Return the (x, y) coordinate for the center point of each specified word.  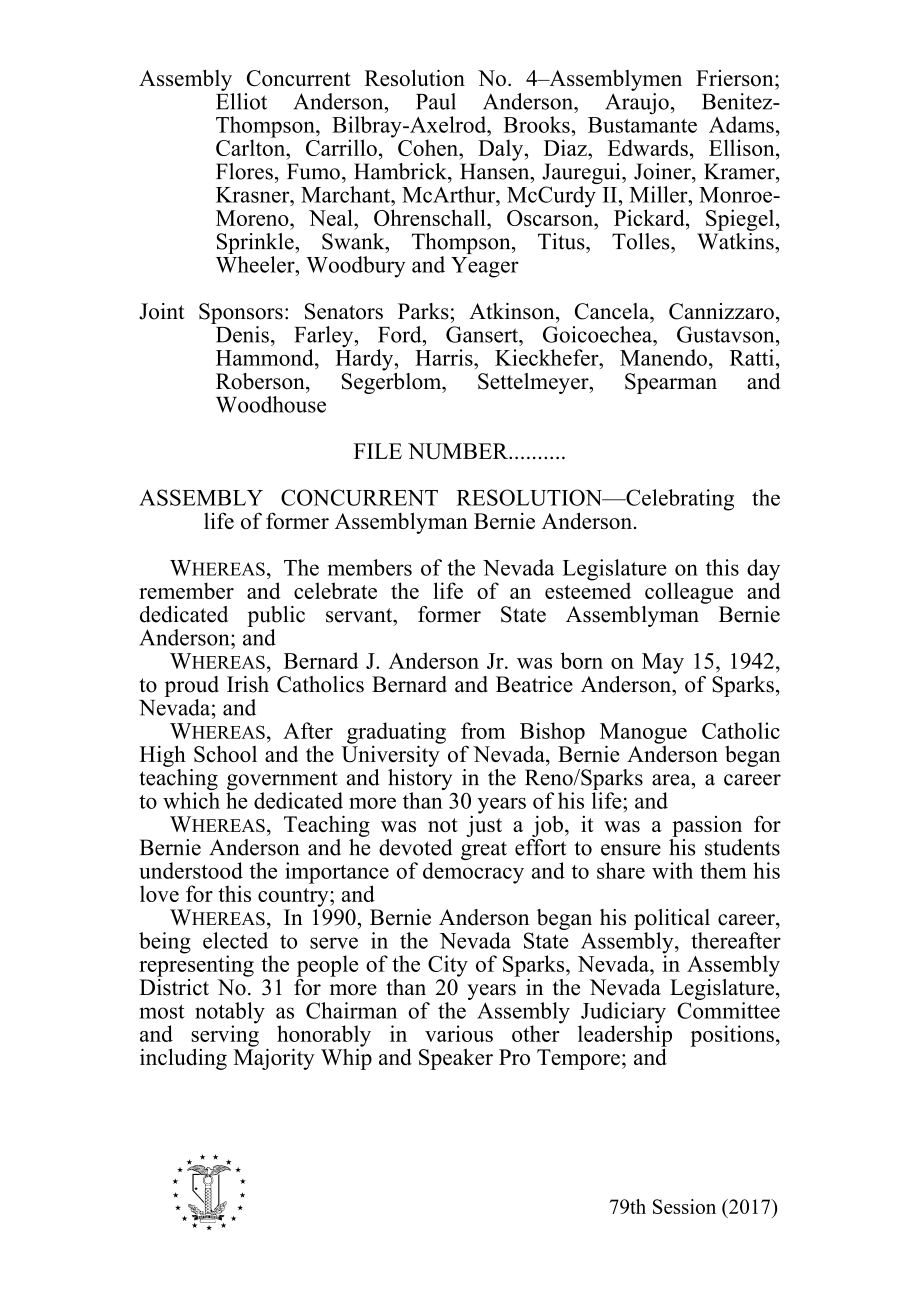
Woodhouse (271, 404)
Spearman (671, 383)
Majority (274, 1058)
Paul (436, 101)
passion (707, 826)
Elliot (241, 101)
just (484, 825)
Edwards (648, 147)
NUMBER (459, 451)
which (191, 800)
